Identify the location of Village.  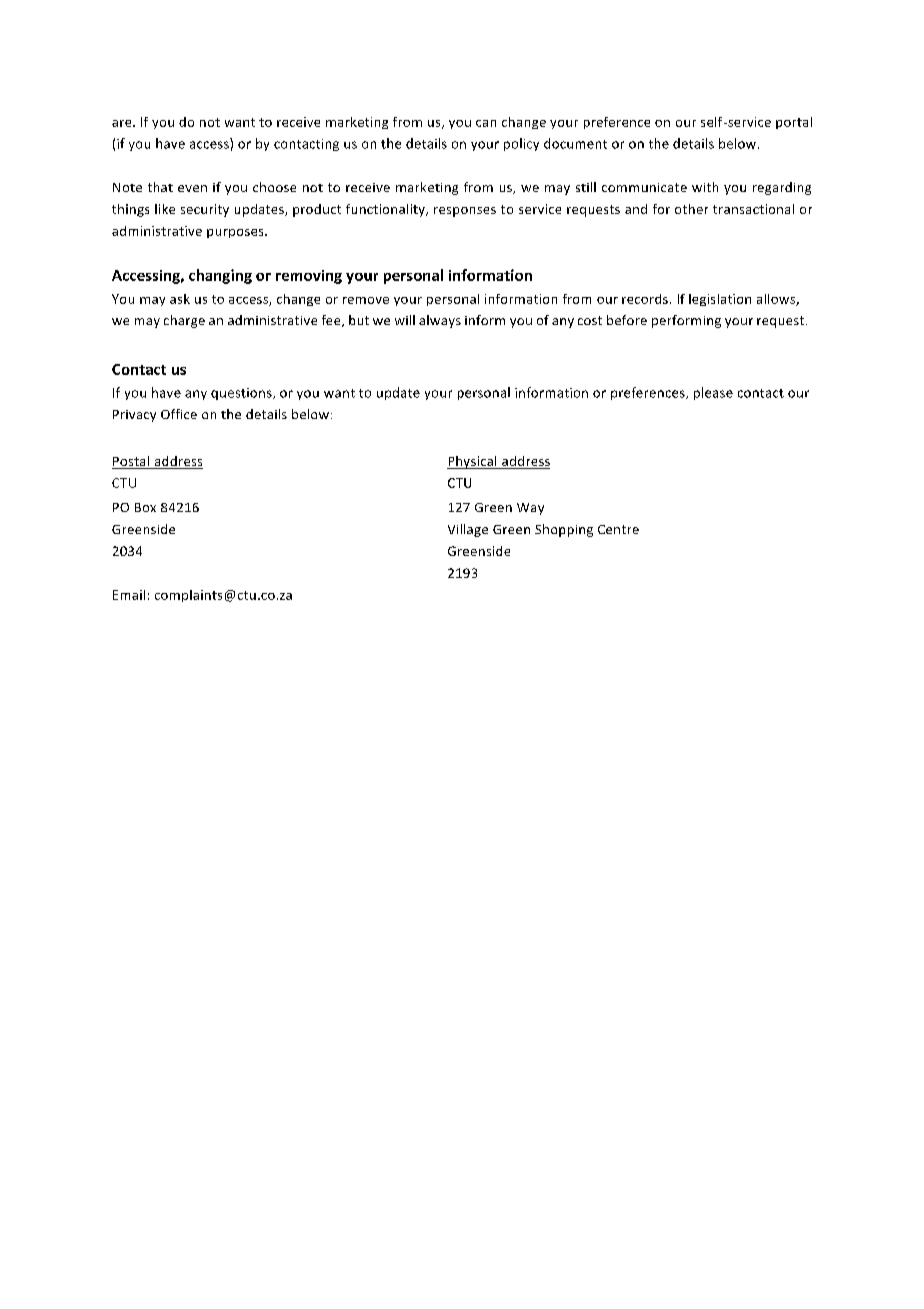
(468, 530).
